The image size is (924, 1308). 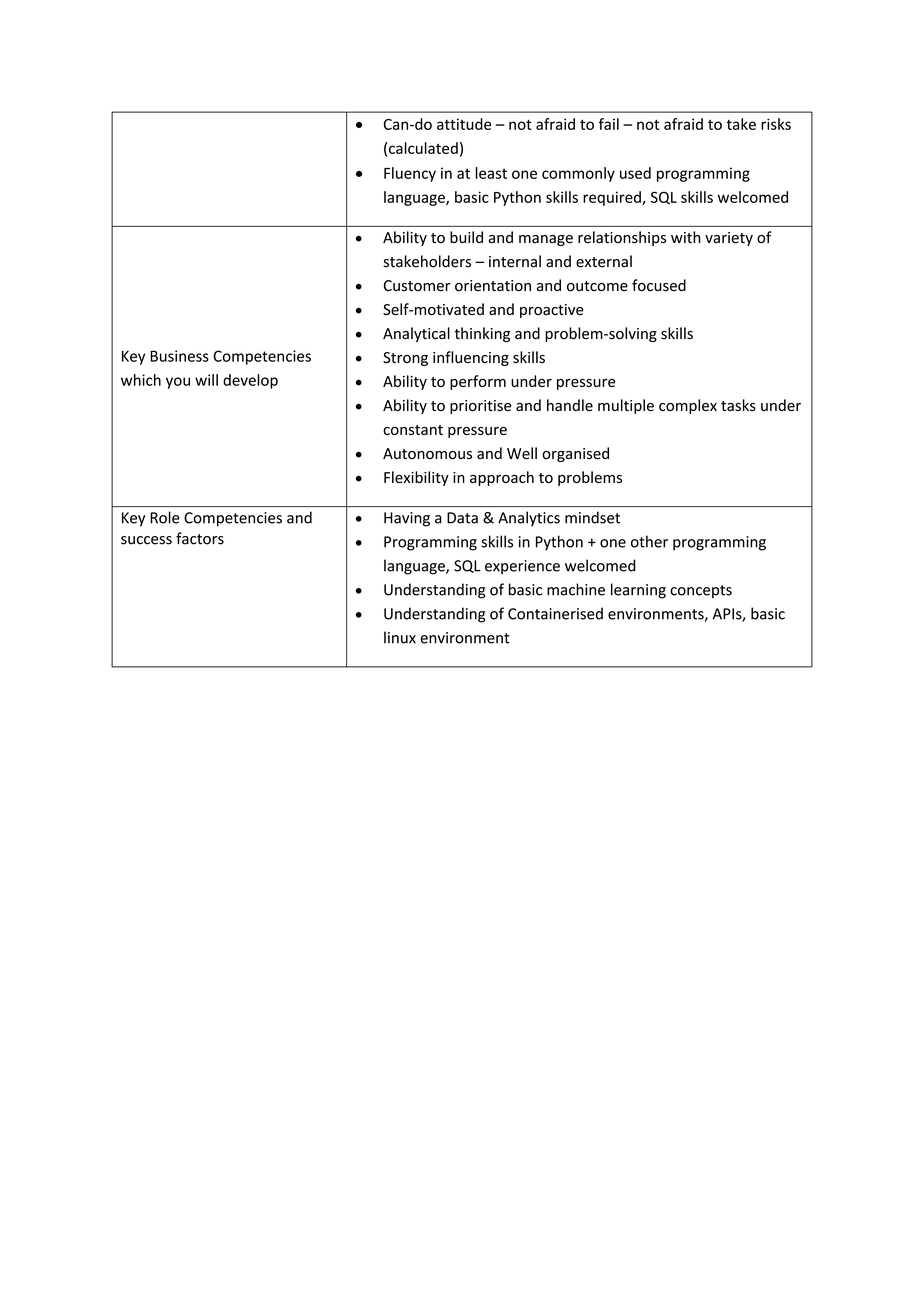 I want to click on factors, so click(x=200, y=538).
